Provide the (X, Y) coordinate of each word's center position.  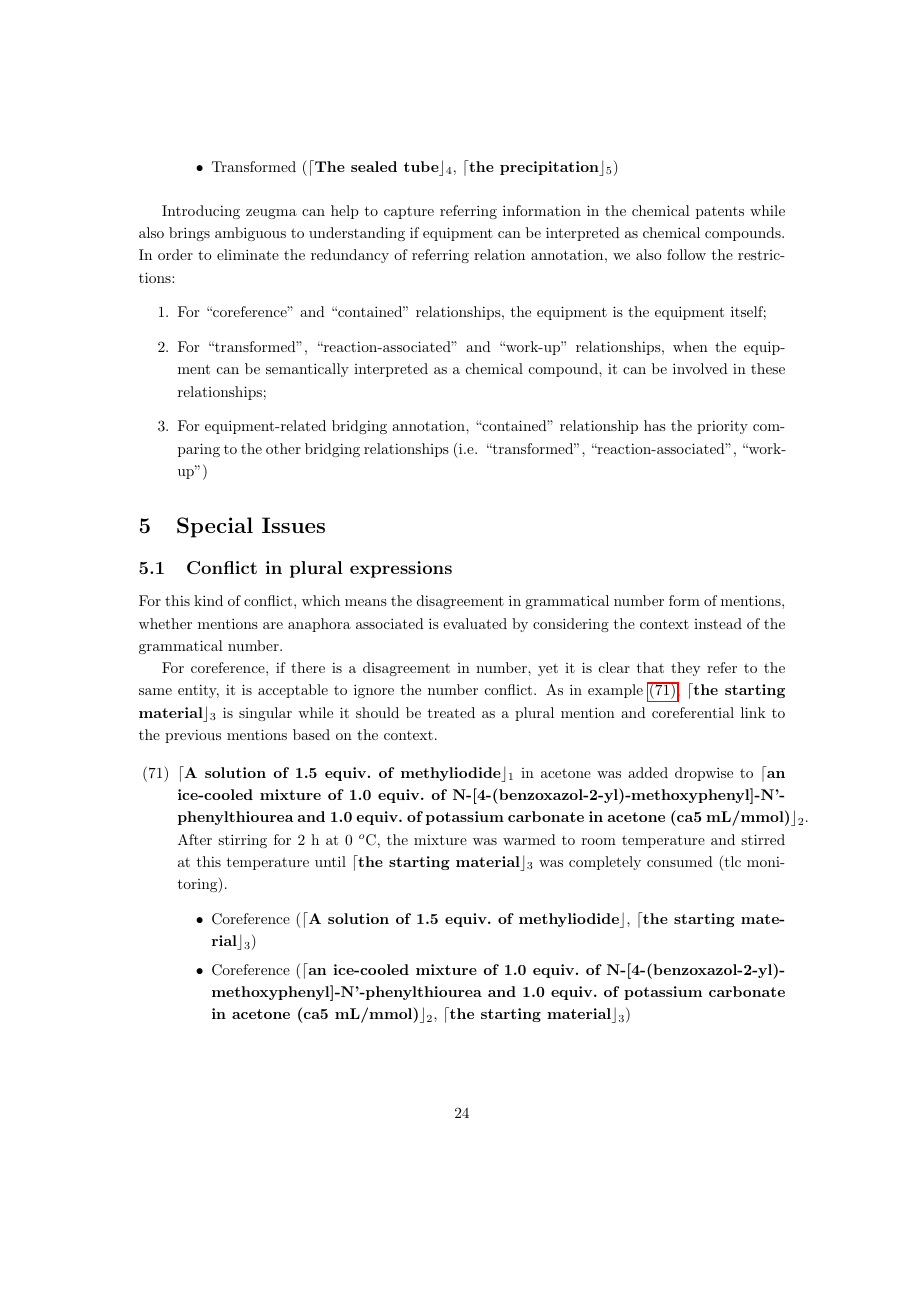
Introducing (201, 212)
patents (720, 213)
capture (409, 212)
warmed (529, 839)
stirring (242, 841)
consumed (680, 861)
